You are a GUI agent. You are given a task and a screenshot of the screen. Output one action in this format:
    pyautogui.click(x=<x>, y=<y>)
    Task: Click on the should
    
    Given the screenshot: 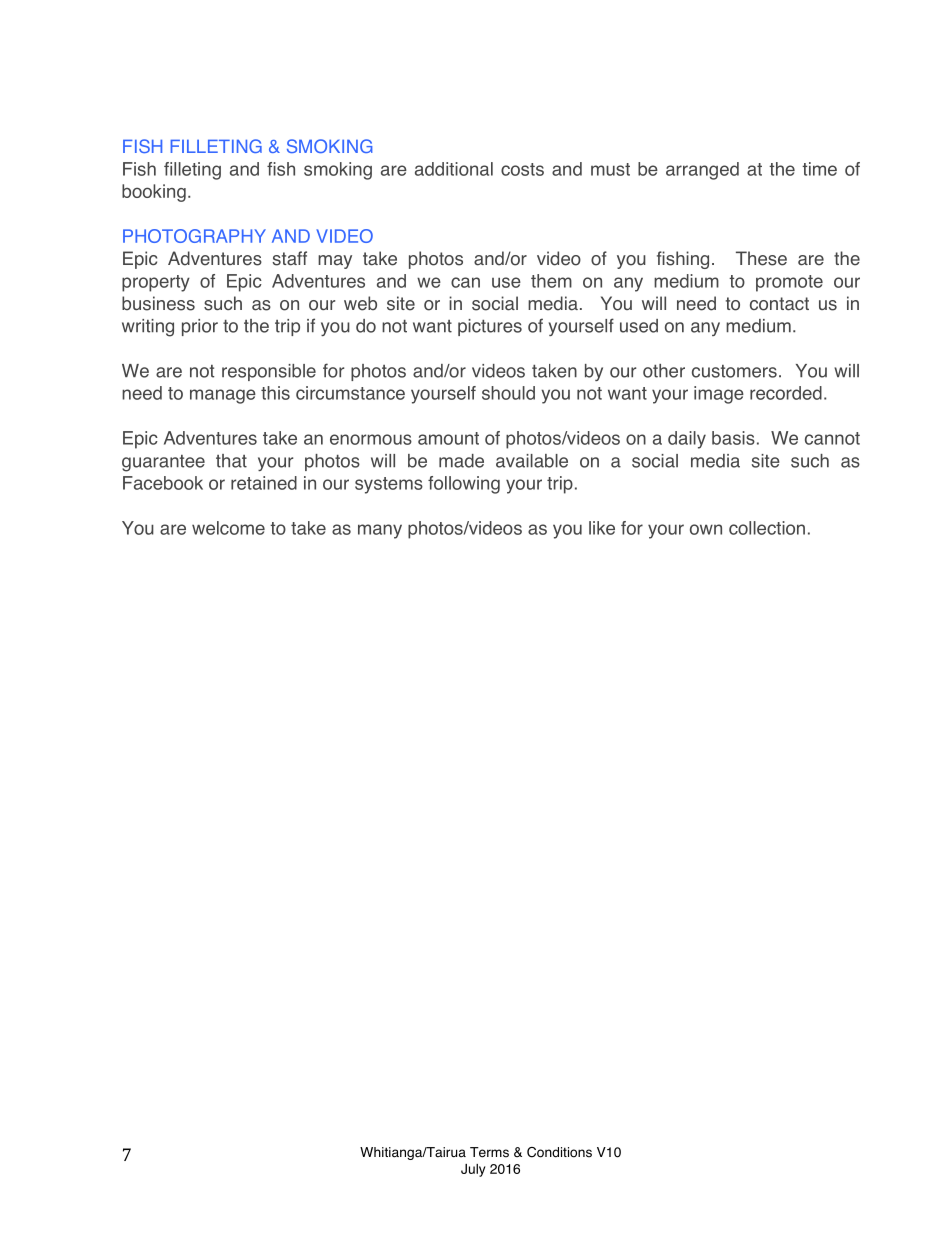 What is the action you would take?
    pyautogui.click(x=508, y=393)
